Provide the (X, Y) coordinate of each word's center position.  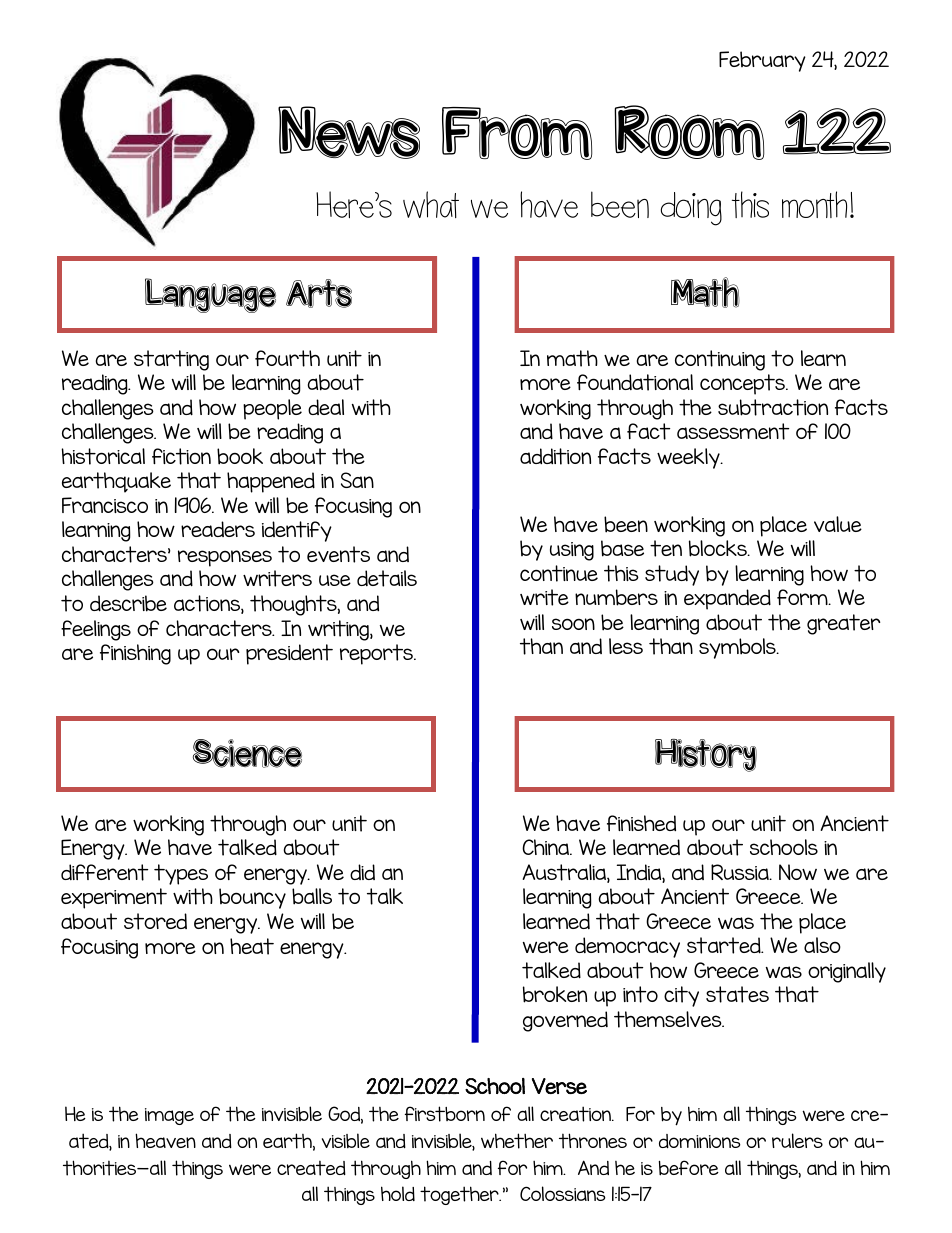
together (460, 1195)
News (349, 132)
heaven (165, 1140)
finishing (135, 654)
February (762, 61)
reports (378, 654)
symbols (738, 648)
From (517, 133)
